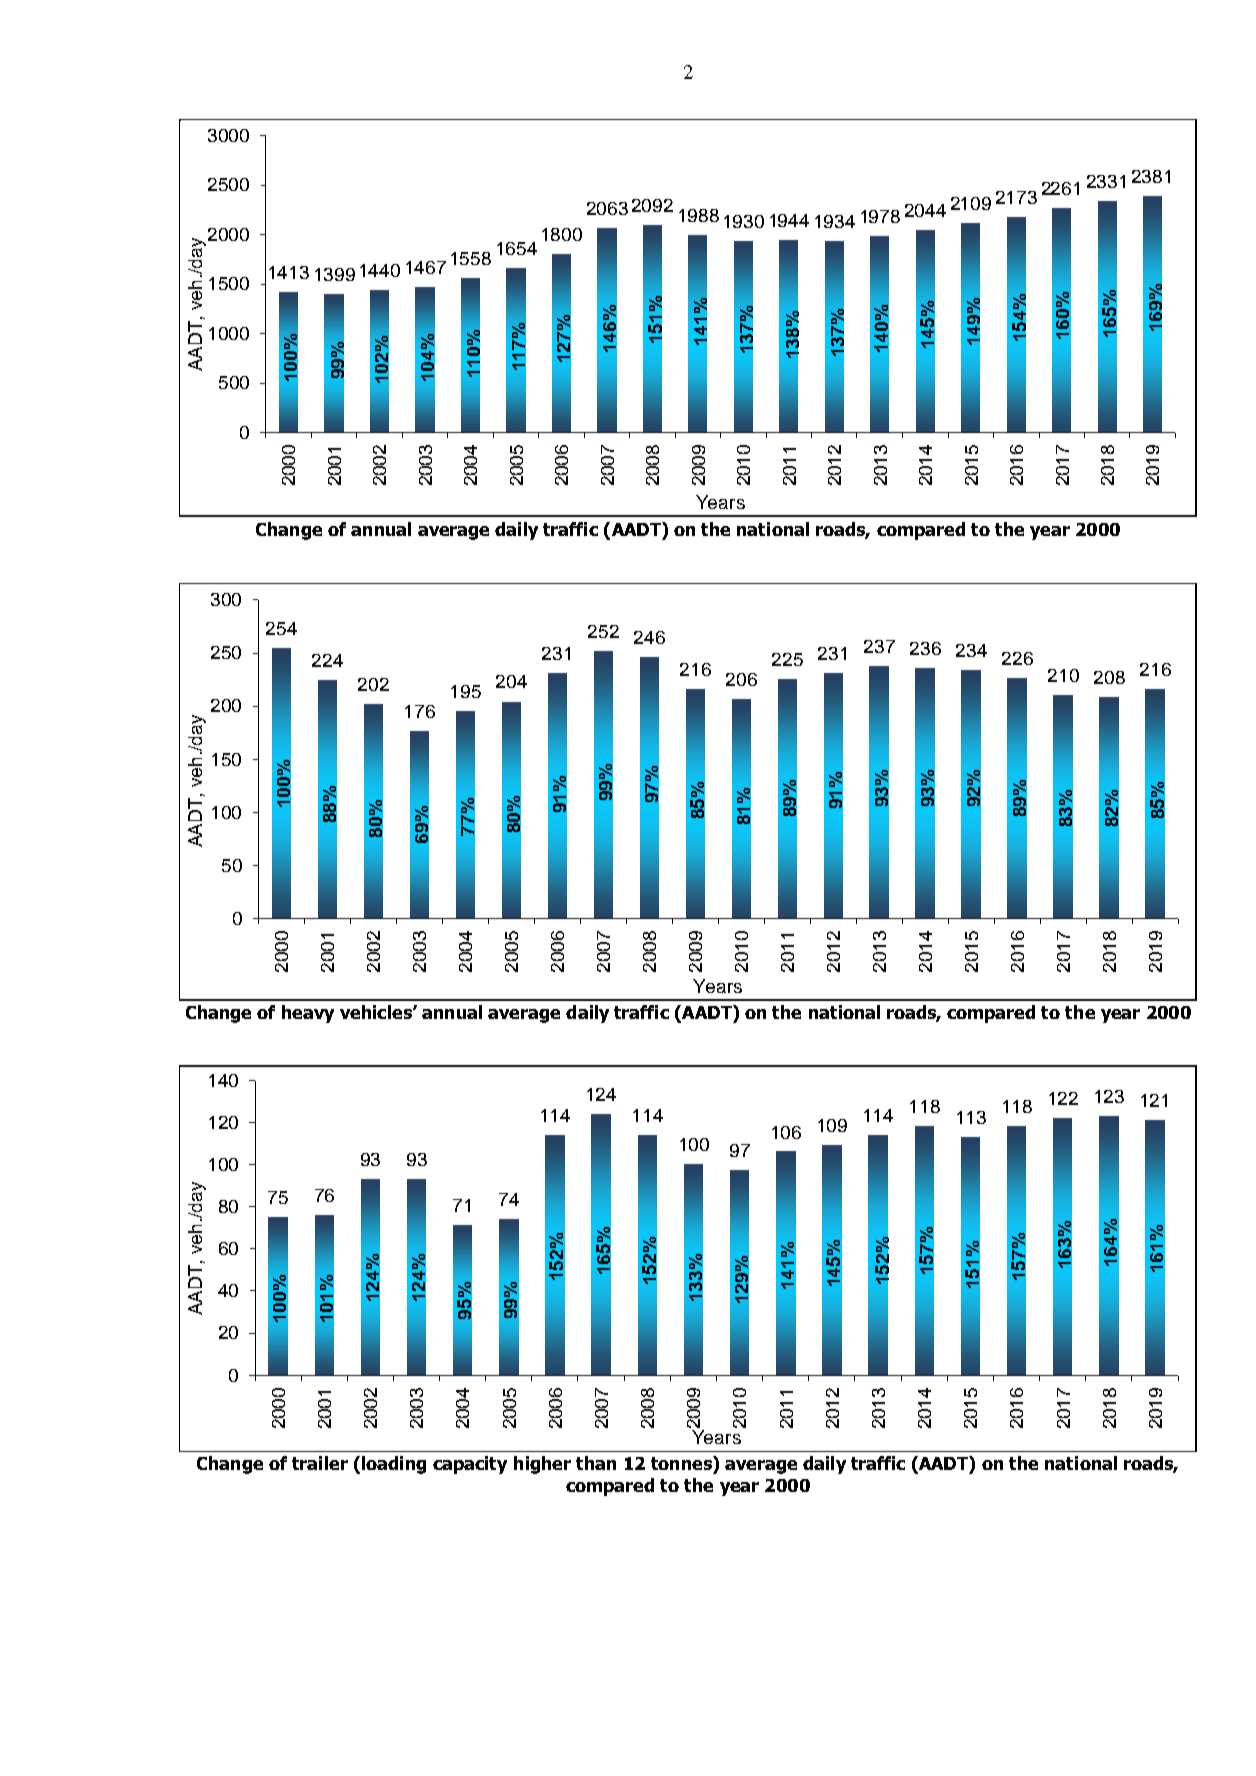 Image resolution: width=1256 pixels, height=1776 pixels. What do you see at coordinates (308, 1014) in the screenshot?
I see `heavy` at bounding box center [308, 1014].
